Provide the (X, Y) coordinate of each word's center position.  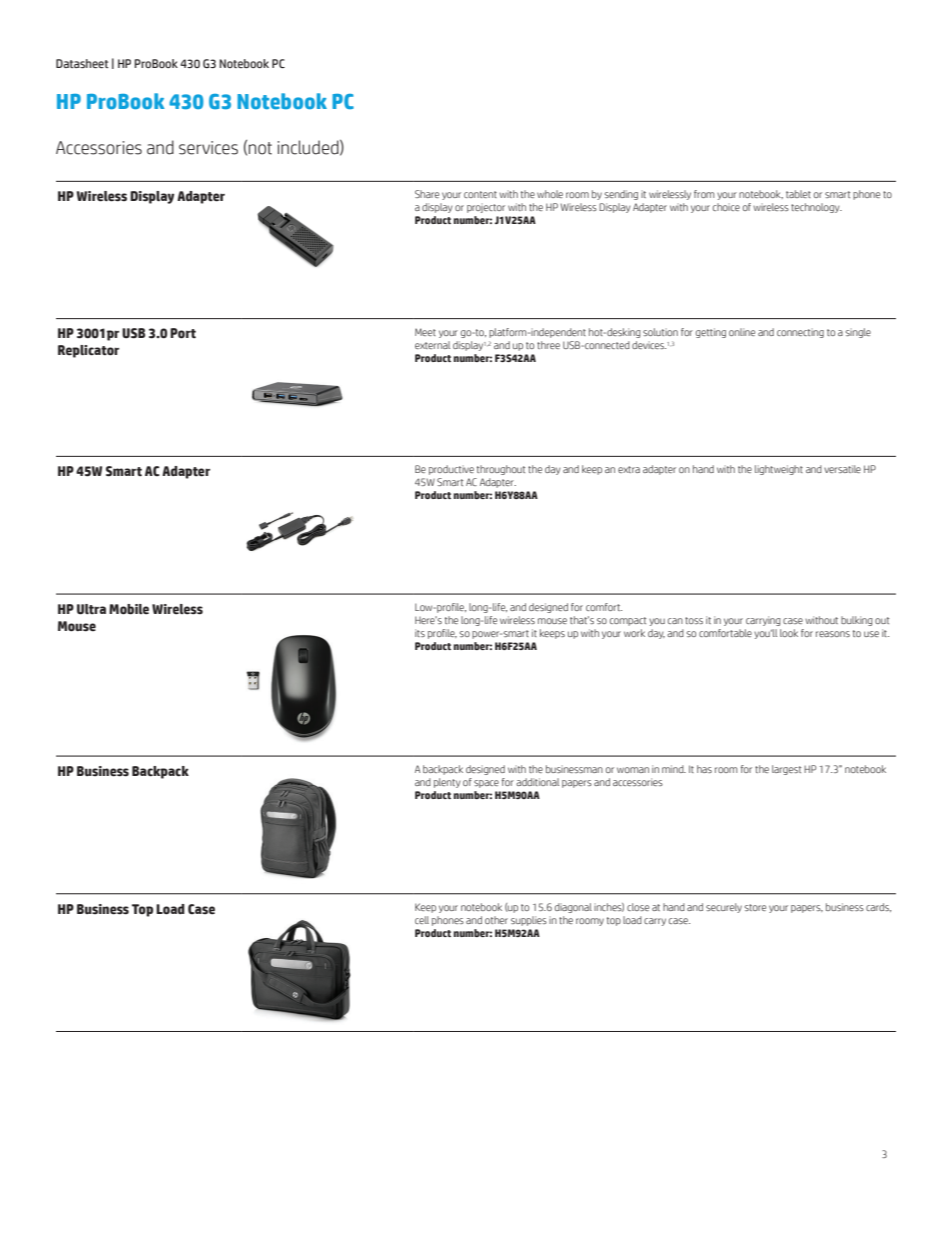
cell (422, 920)
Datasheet (82, 63)
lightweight (779, 470)
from (704, 194)
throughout (501, 470)
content (480, 194)
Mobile (129, 609)
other (496, 920)
